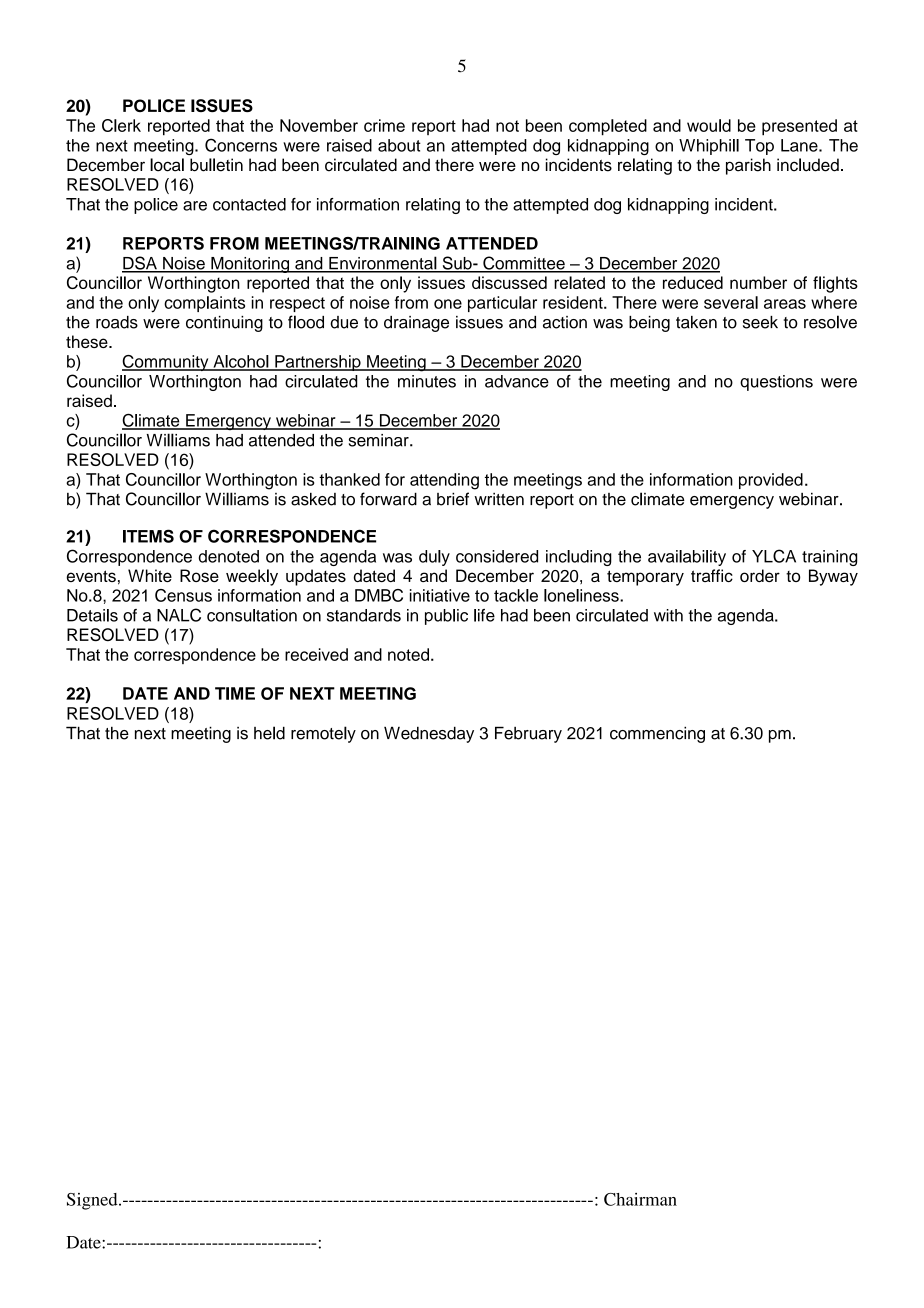 This document has height=1308, width=924. What do you see at coordinates (323, 734) in the document?
I see `remotely` at bounding box center [323, 734].
